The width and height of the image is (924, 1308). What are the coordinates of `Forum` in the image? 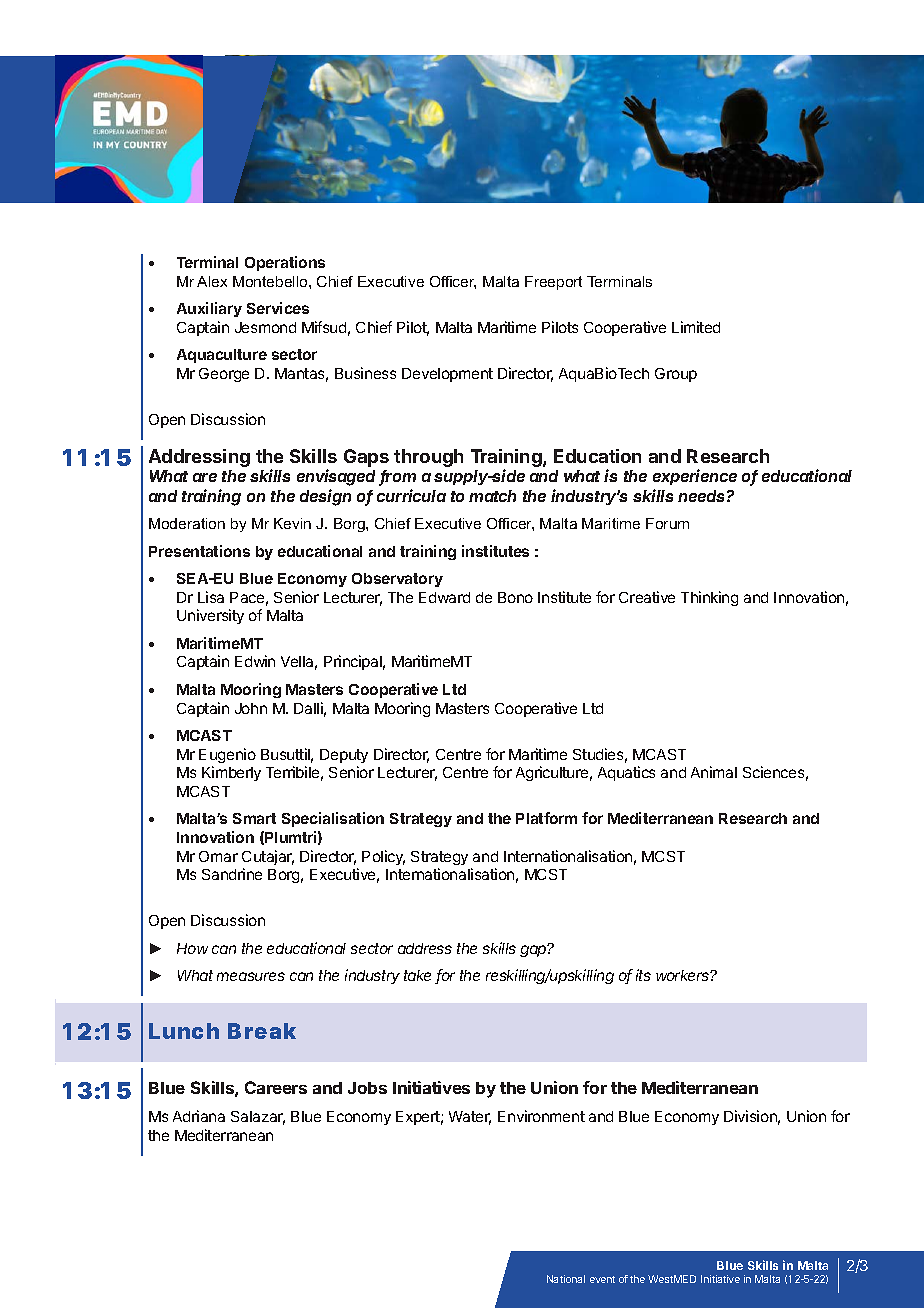 It's located at (667, 523).
